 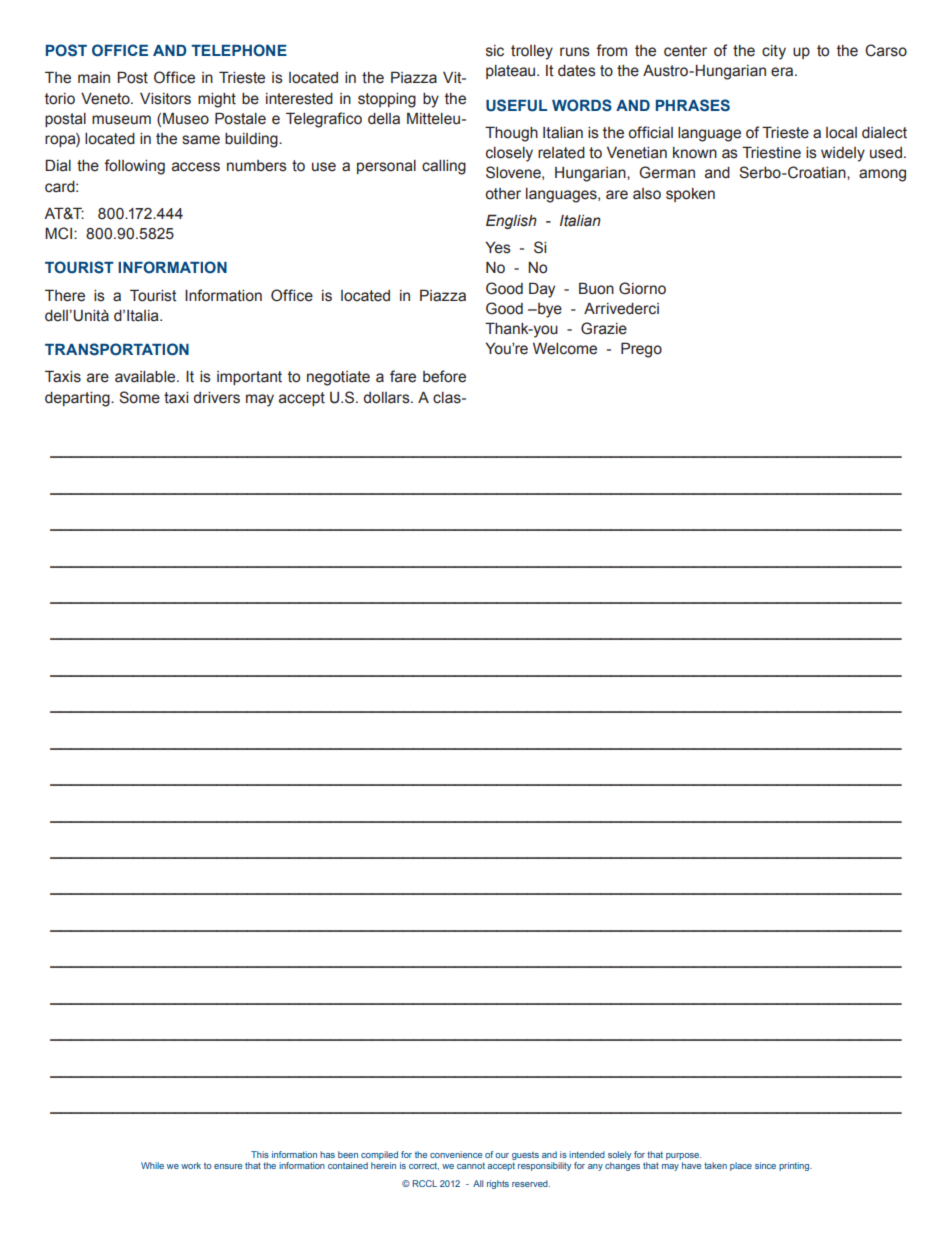 What do you see at coordinates (165, 99) in the screenshot?
I see `Visitors` at bounding box center [165, 99].
